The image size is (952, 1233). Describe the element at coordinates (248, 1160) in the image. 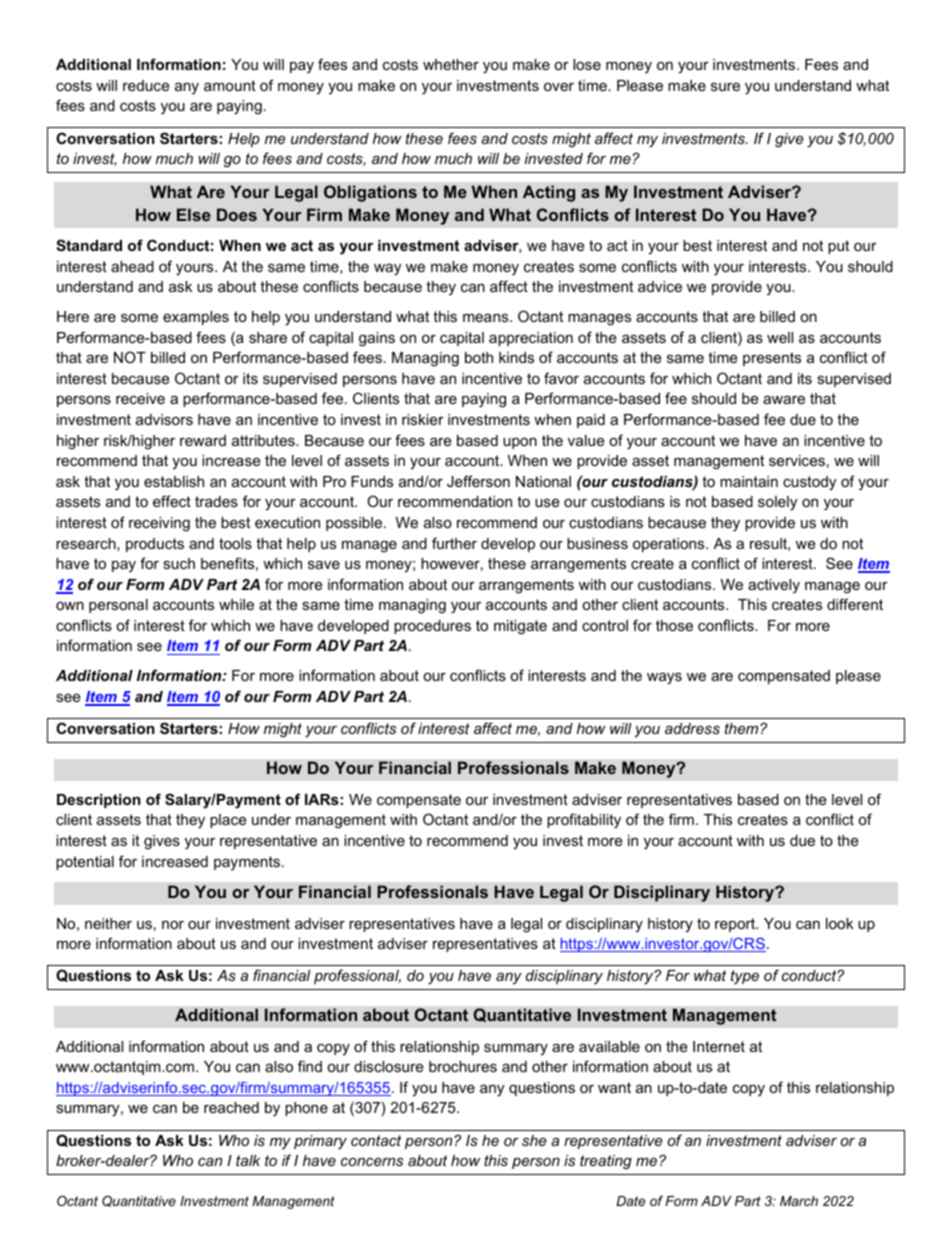

I see `talk` at that location.
